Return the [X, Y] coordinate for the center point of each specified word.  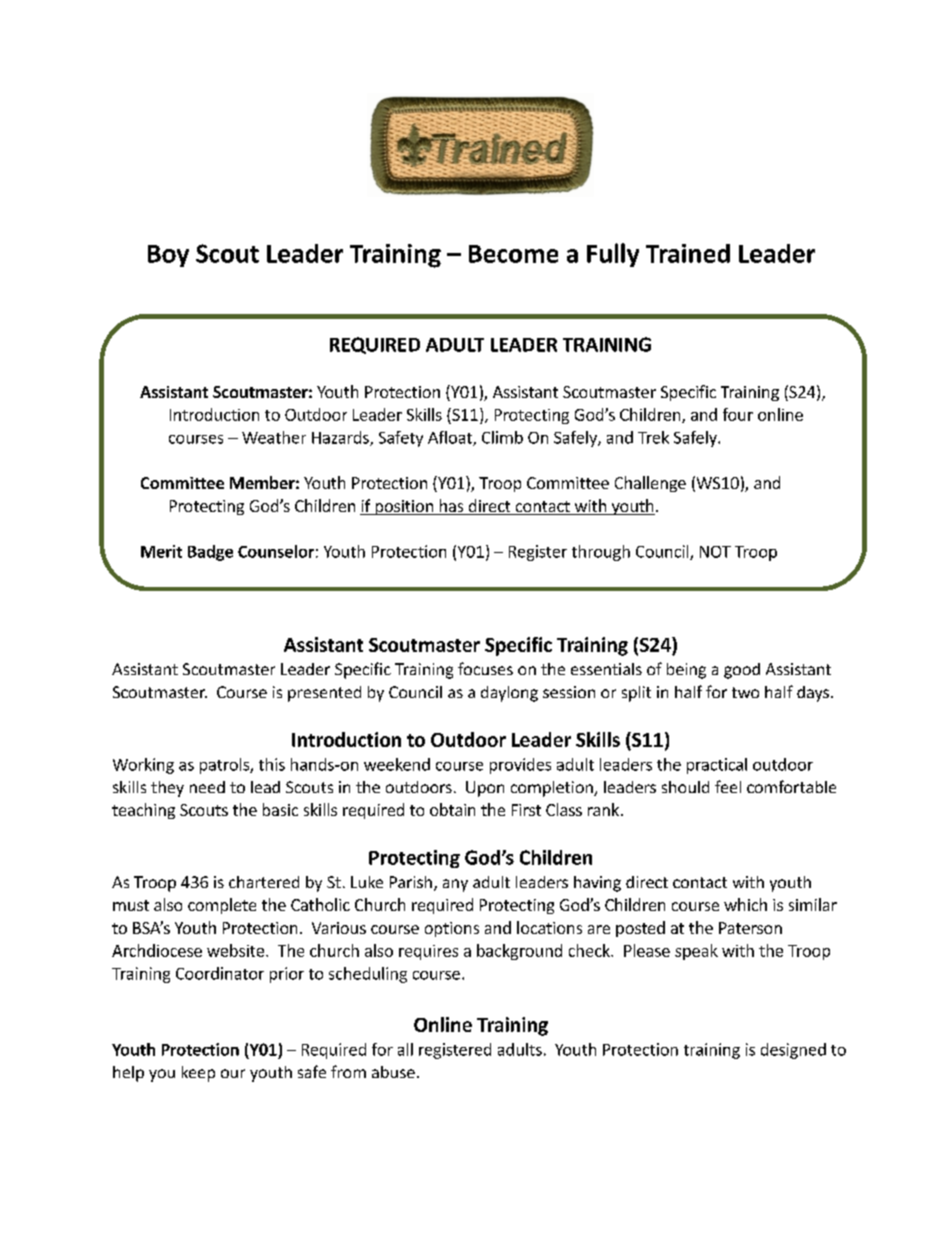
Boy [168, 256]
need [207, 787]
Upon [485, 789]
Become [513, 254]
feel [728, 786]
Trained [688, 253]
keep [198, 1074]
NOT [715, 552]
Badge [210, 553]
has [451, 507]
